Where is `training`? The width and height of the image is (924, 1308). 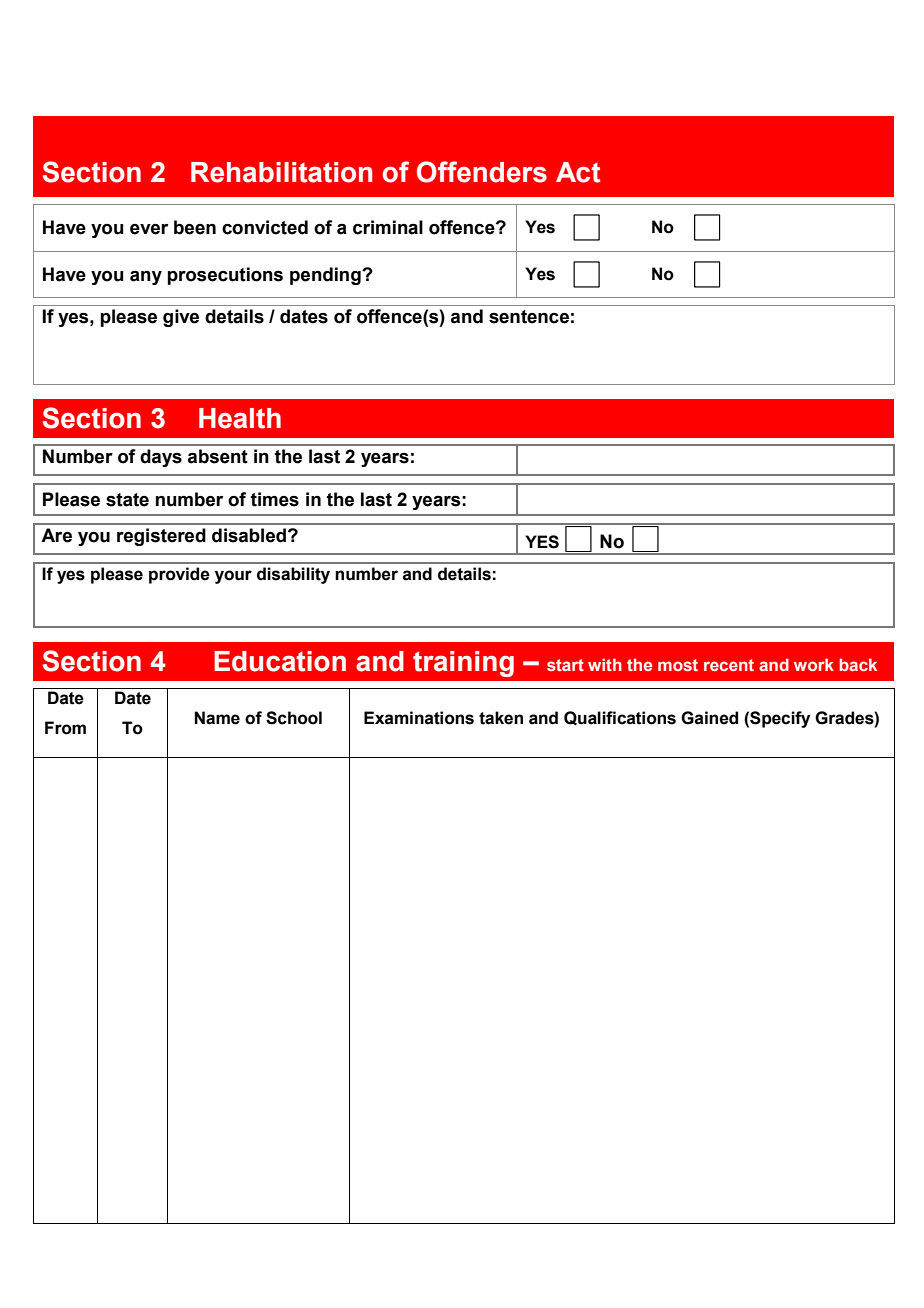
training is located at coordinates (463, 664).
